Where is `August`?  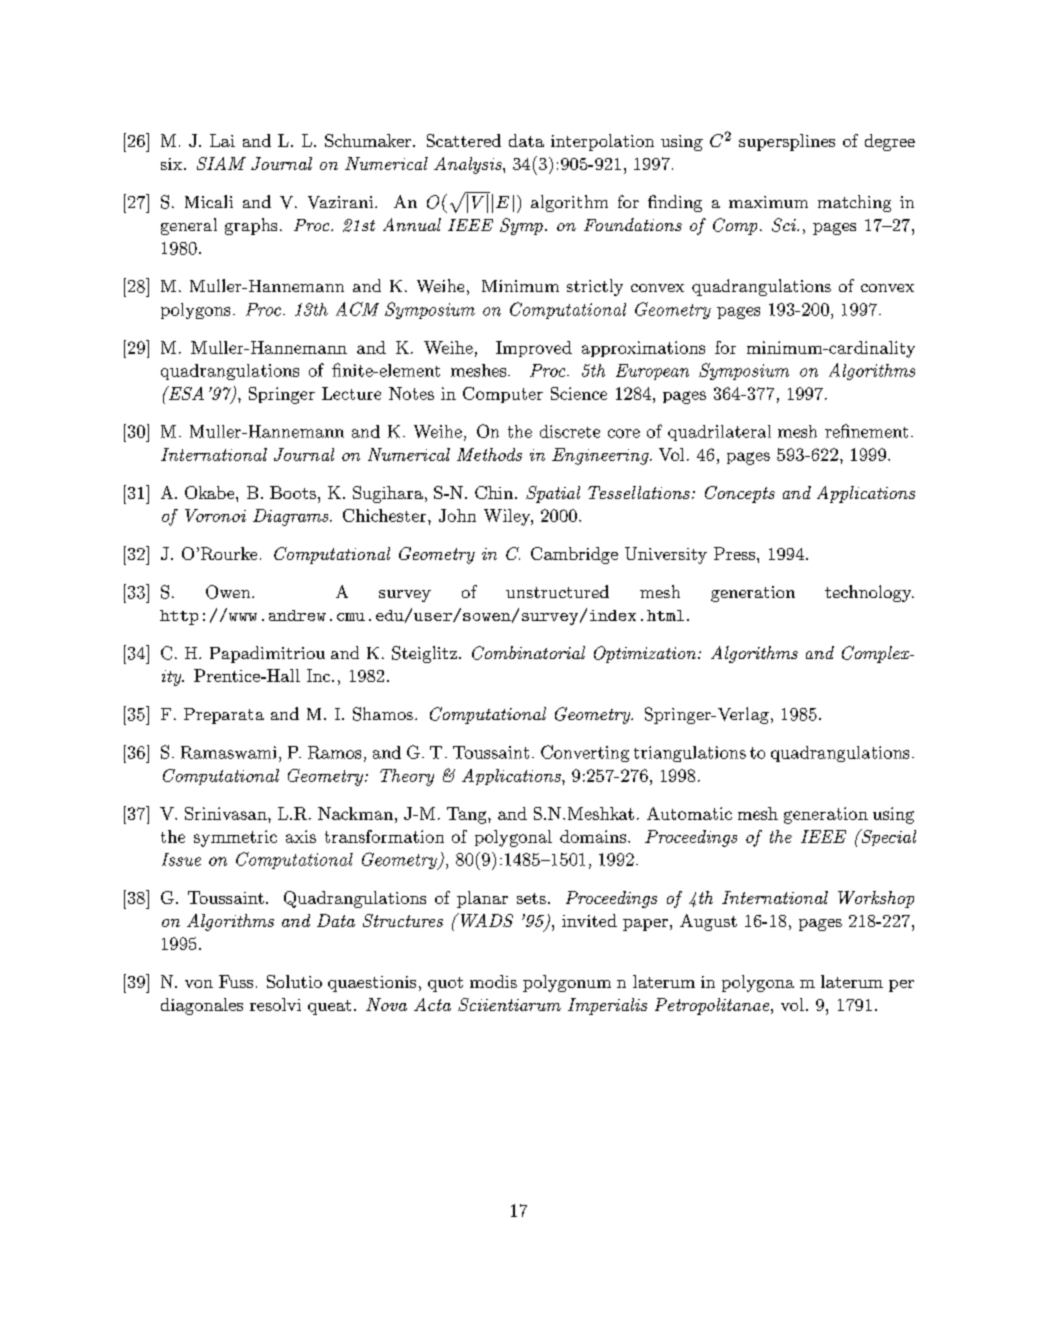
August is located at coordinates (708, 922).
